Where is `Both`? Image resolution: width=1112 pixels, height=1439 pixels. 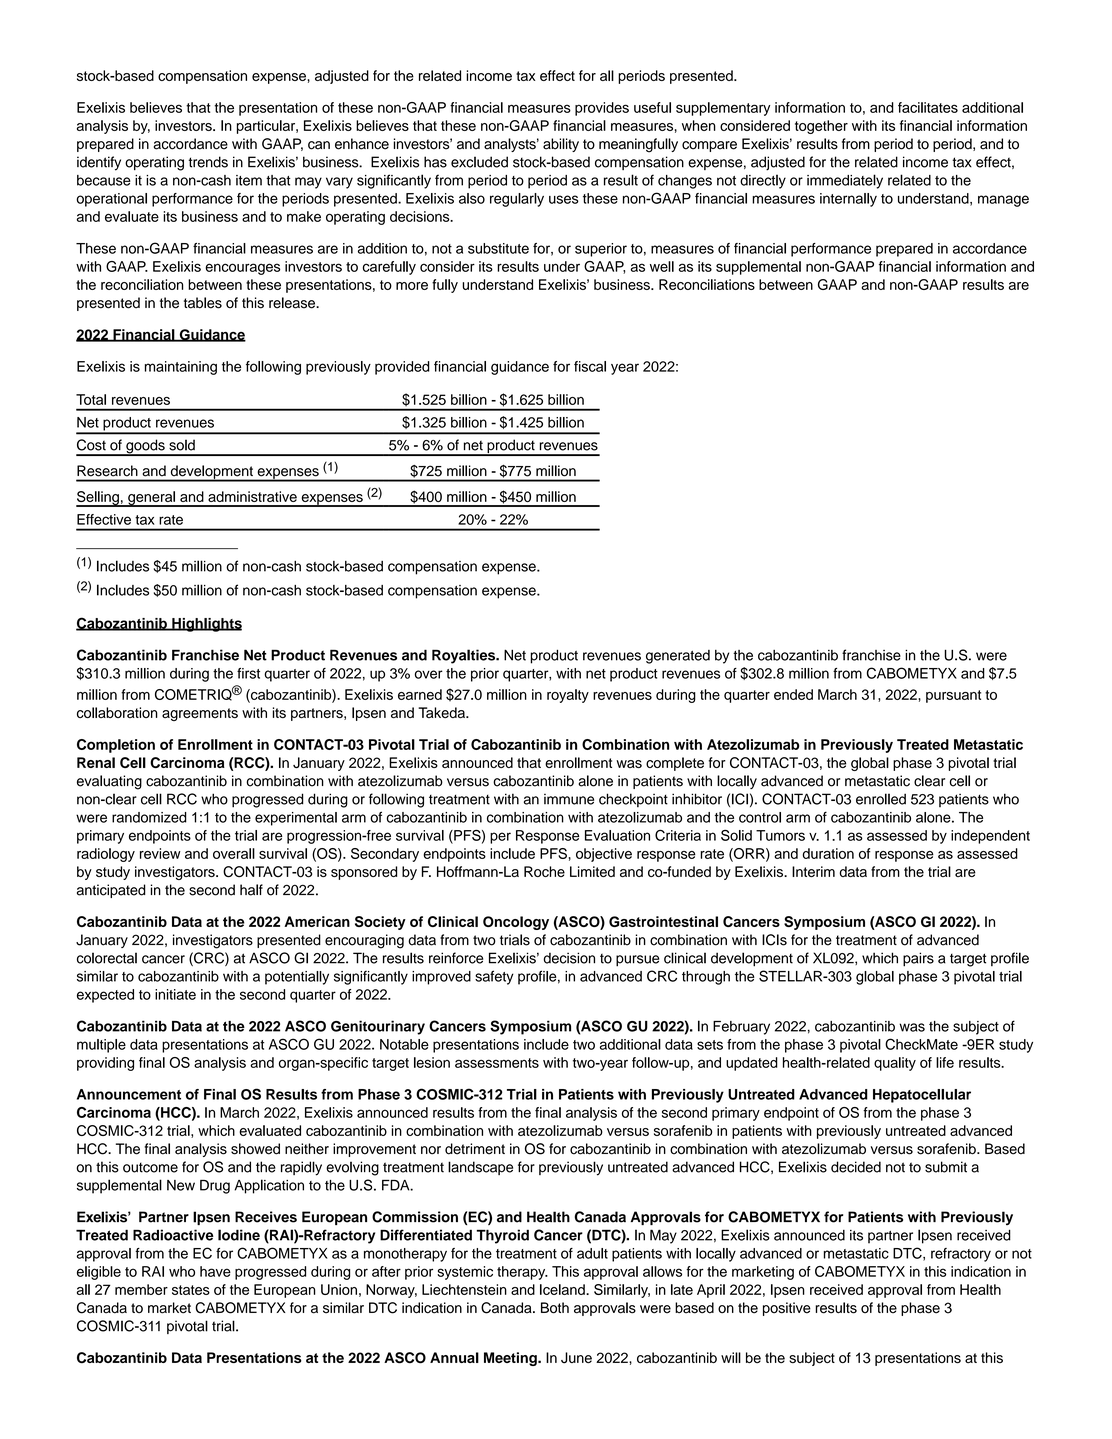
Both is located at coordinates (555, 1308).
